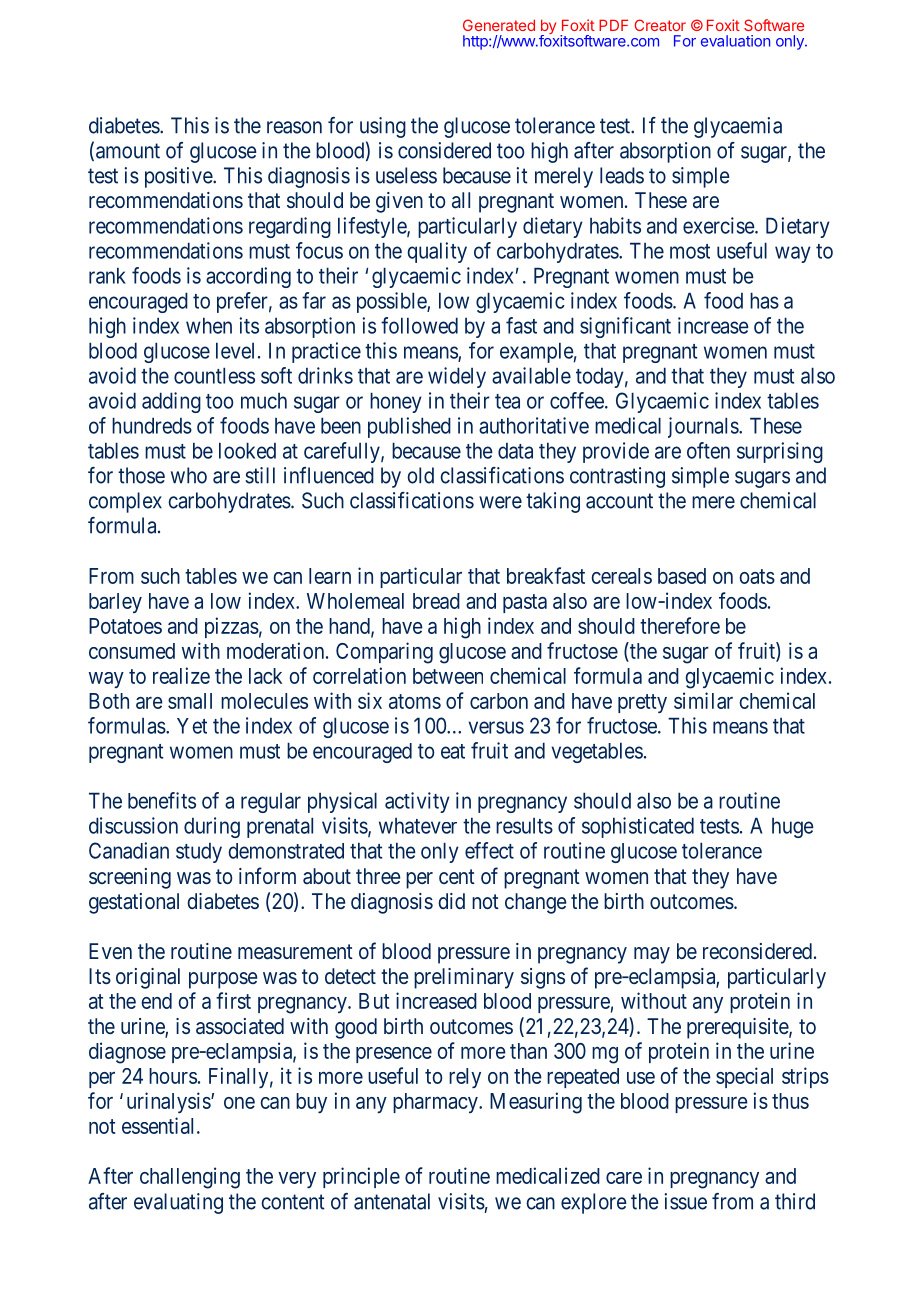  What do you see at coordinates (704, 427) in the screenshot?
I see `journals` at bounding box center [704, 427].
